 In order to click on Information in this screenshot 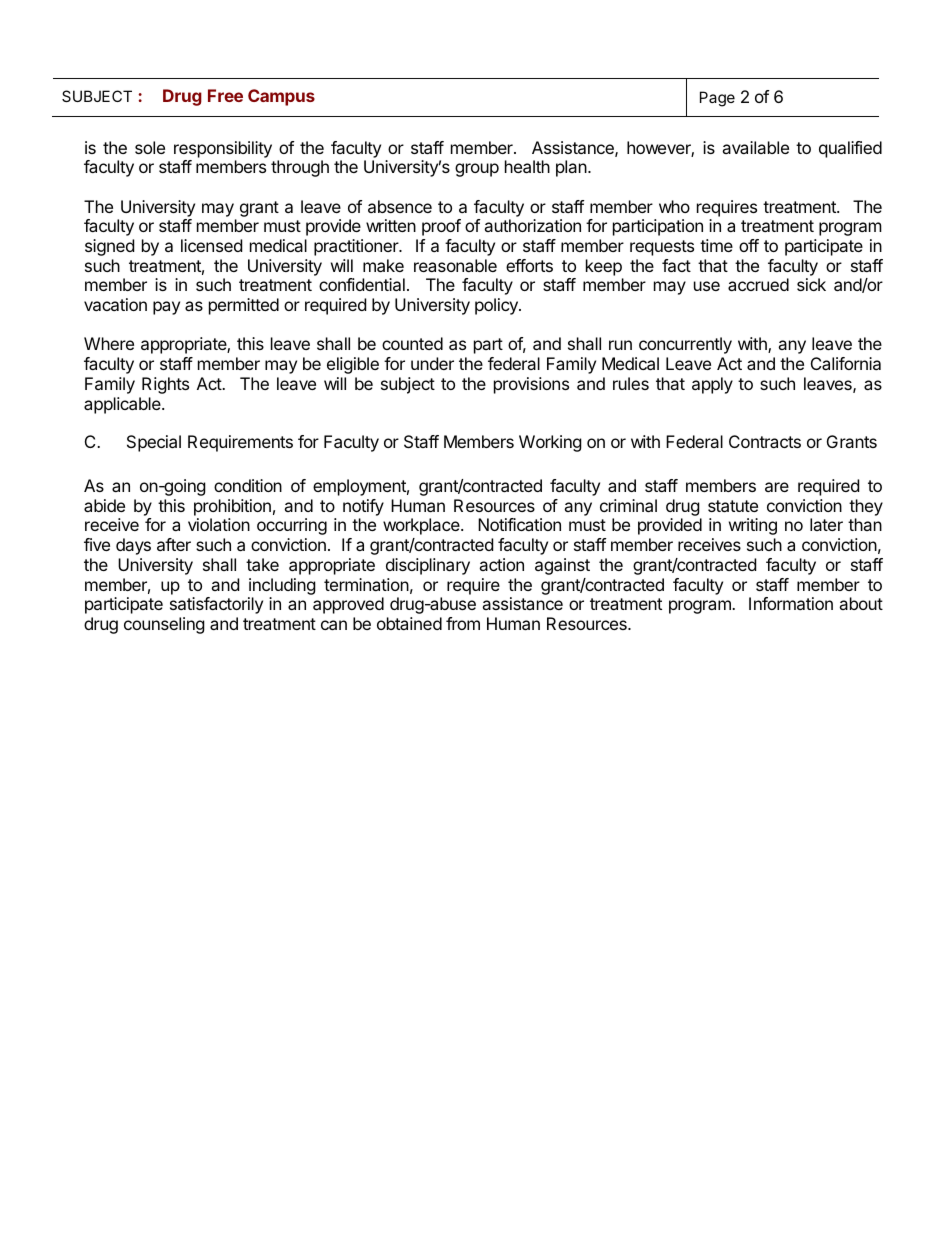, I will do `click(791, 603)`.
